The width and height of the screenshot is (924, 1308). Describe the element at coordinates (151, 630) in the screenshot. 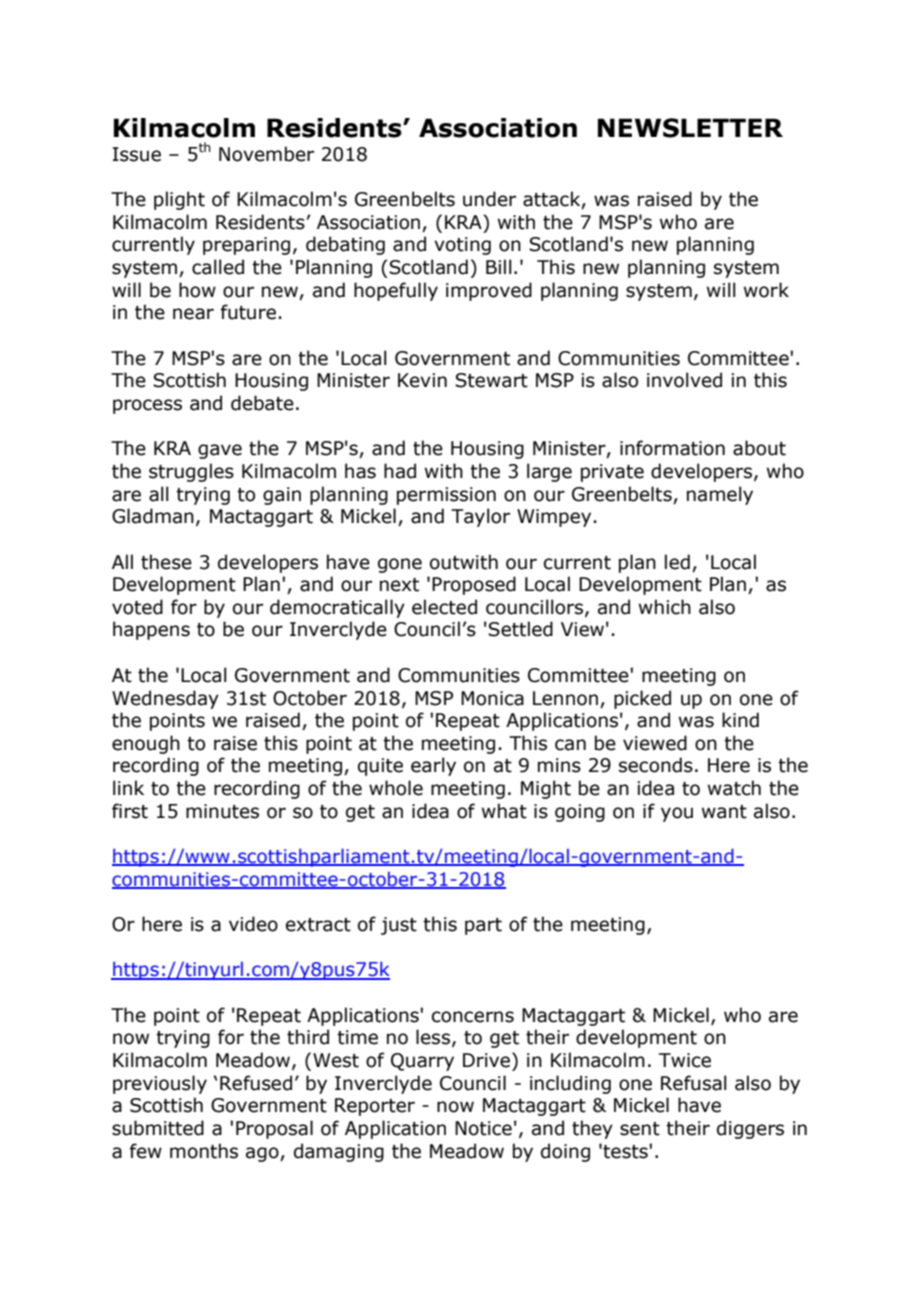

I see `happens` at that location.
